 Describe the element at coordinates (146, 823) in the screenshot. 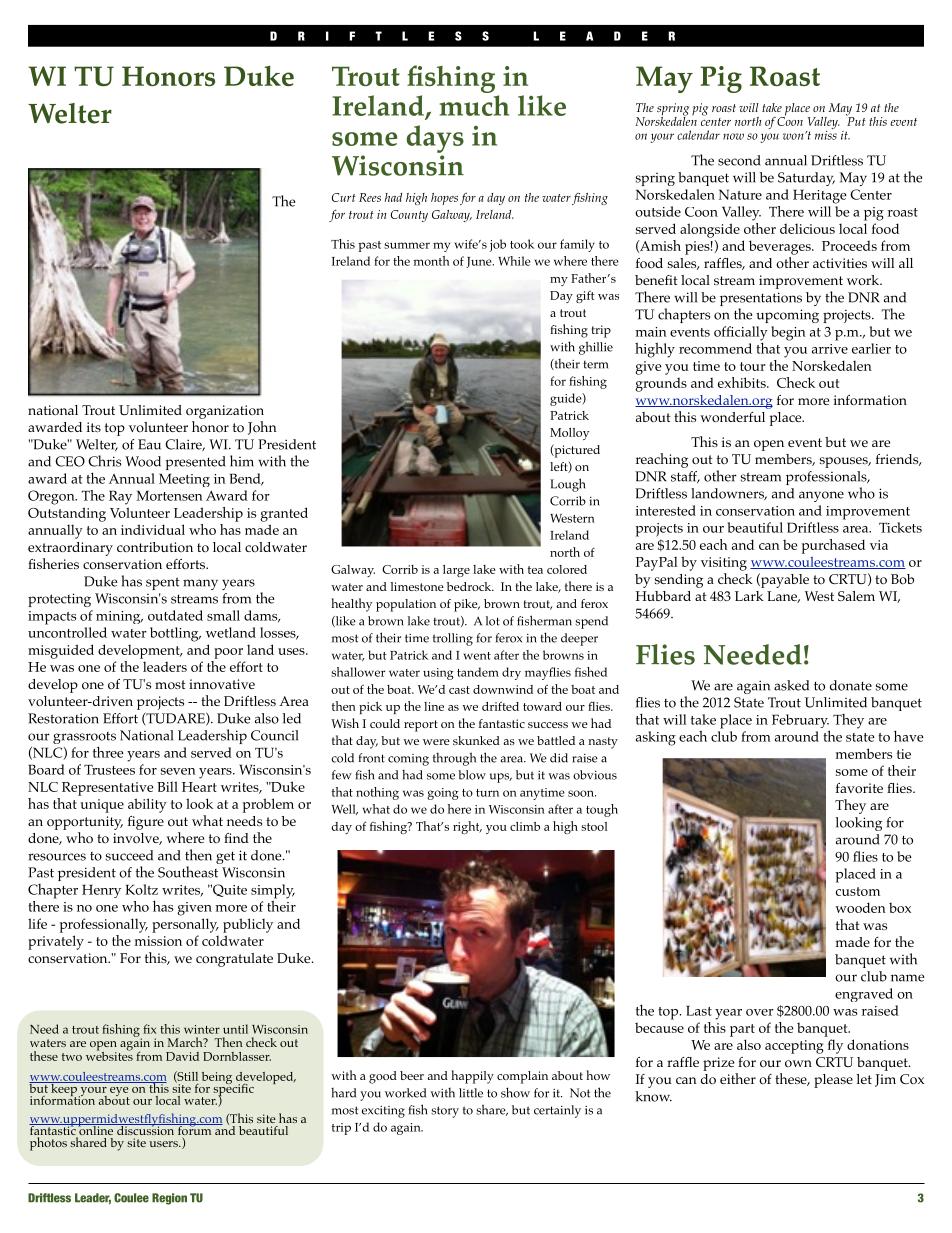

I see `figure` at that location.
